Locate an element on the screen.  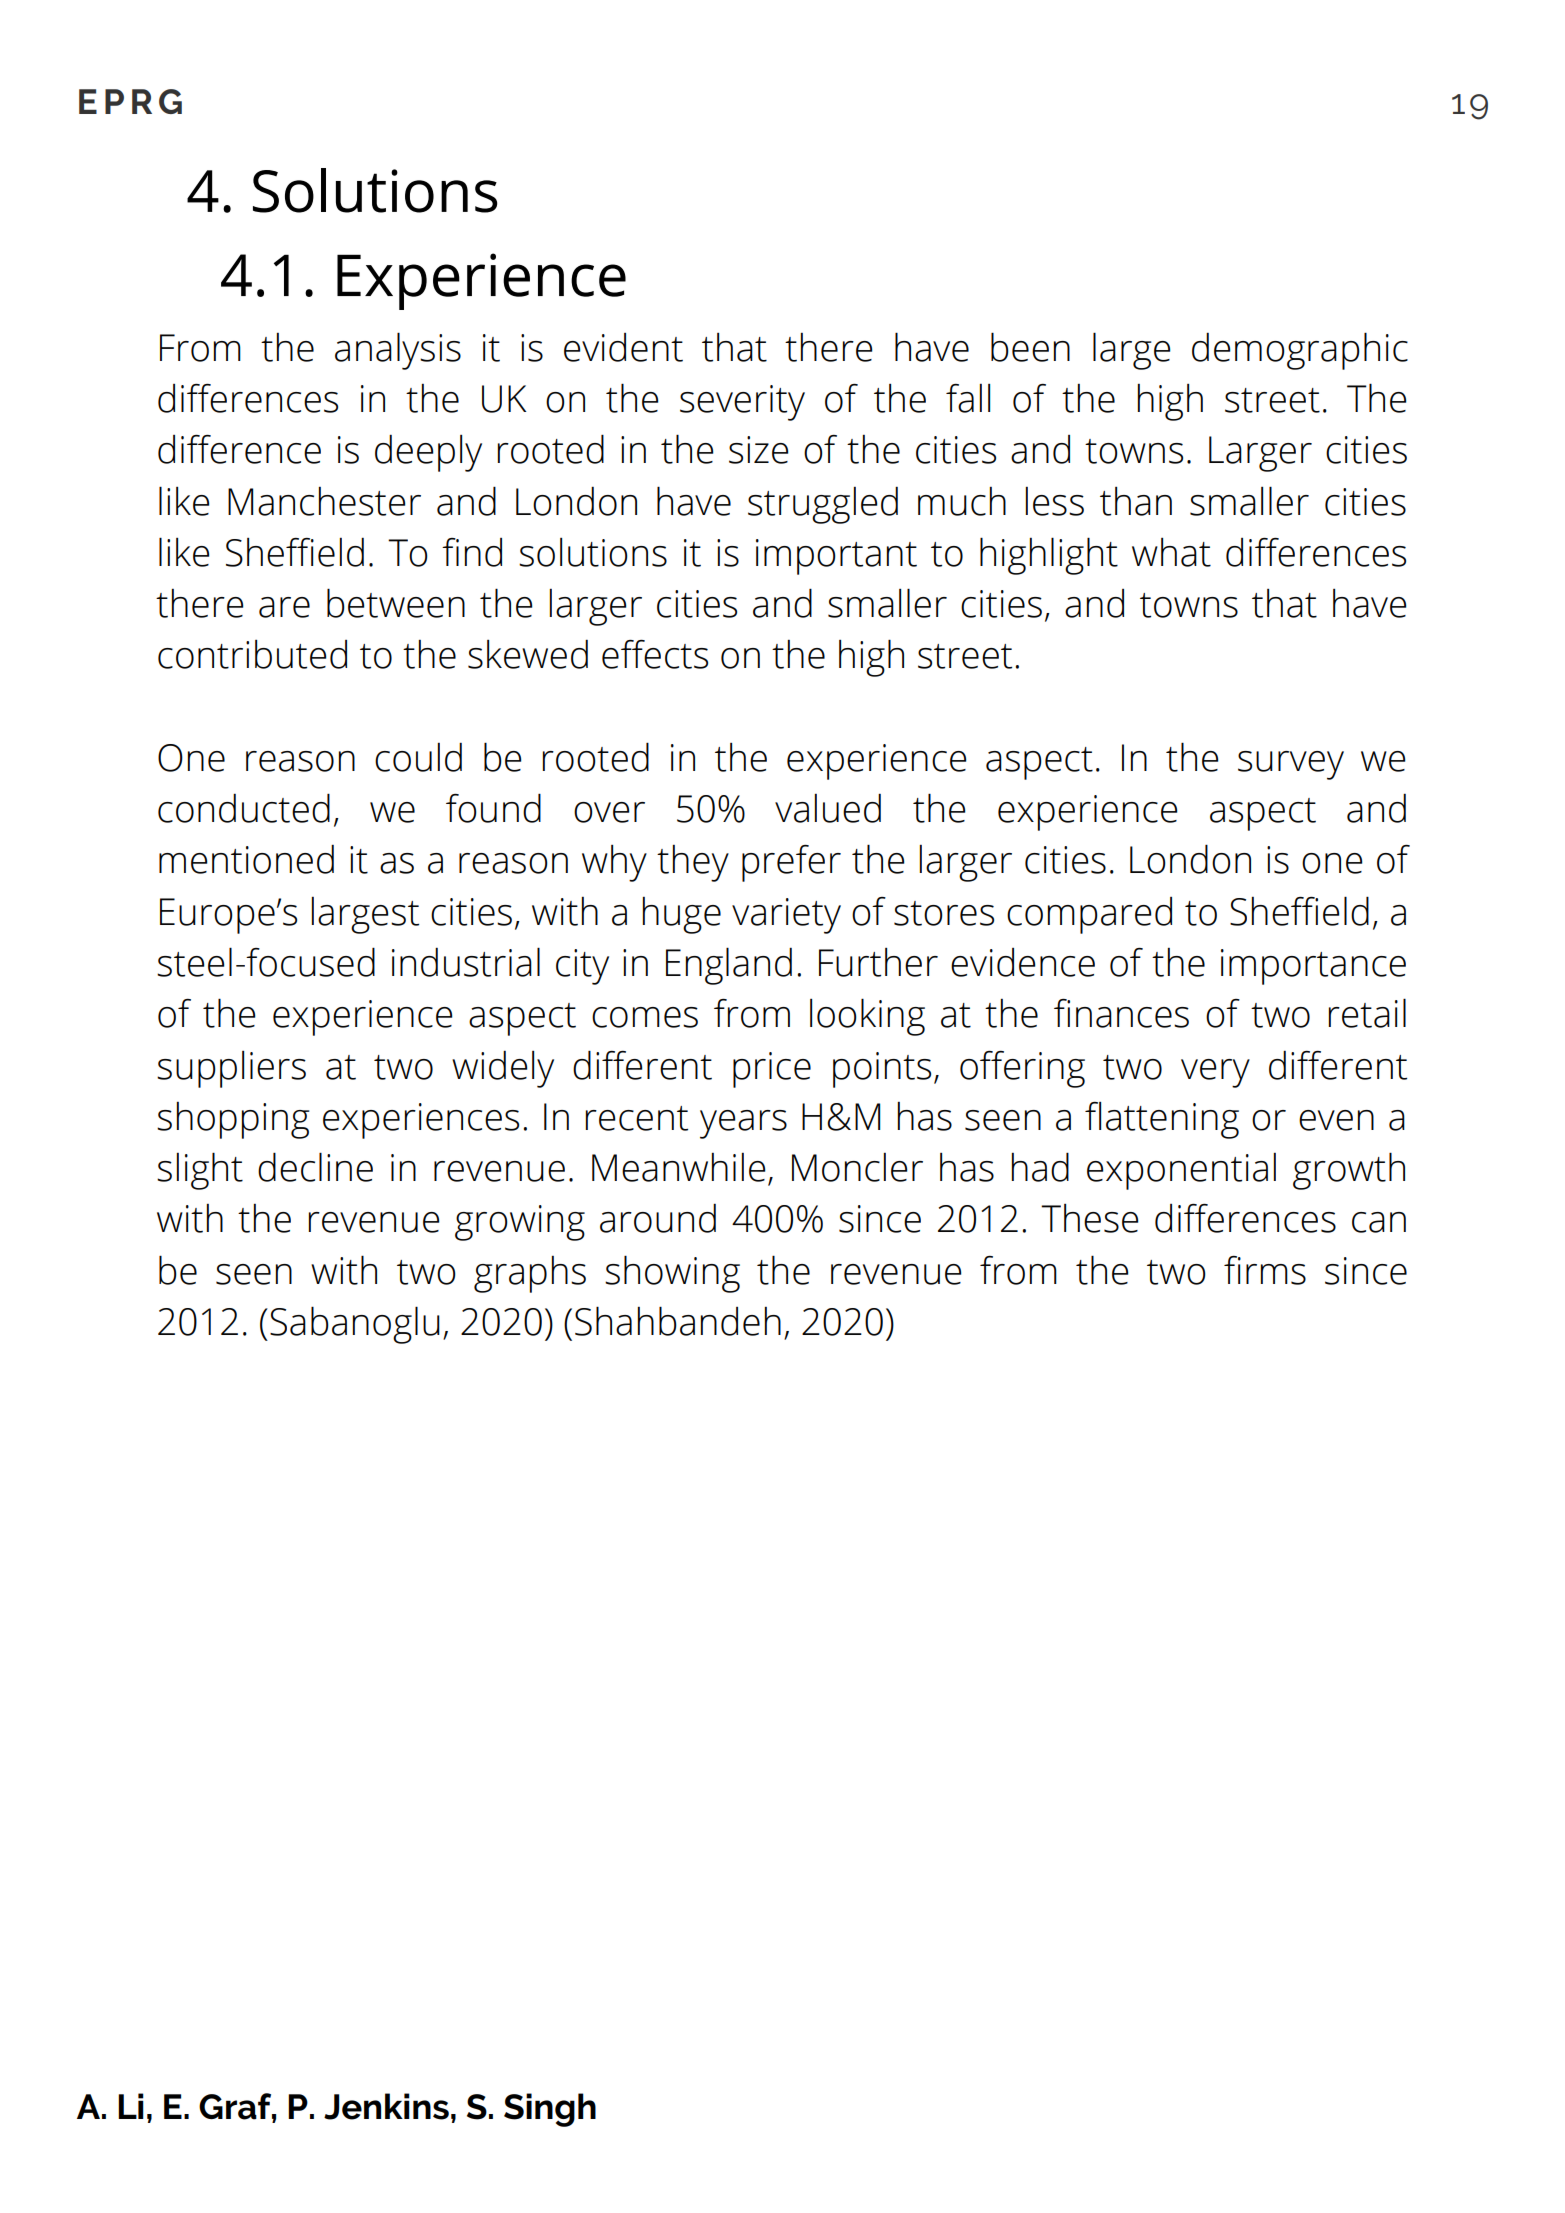
analysis is located at coordinates (398, 351).
